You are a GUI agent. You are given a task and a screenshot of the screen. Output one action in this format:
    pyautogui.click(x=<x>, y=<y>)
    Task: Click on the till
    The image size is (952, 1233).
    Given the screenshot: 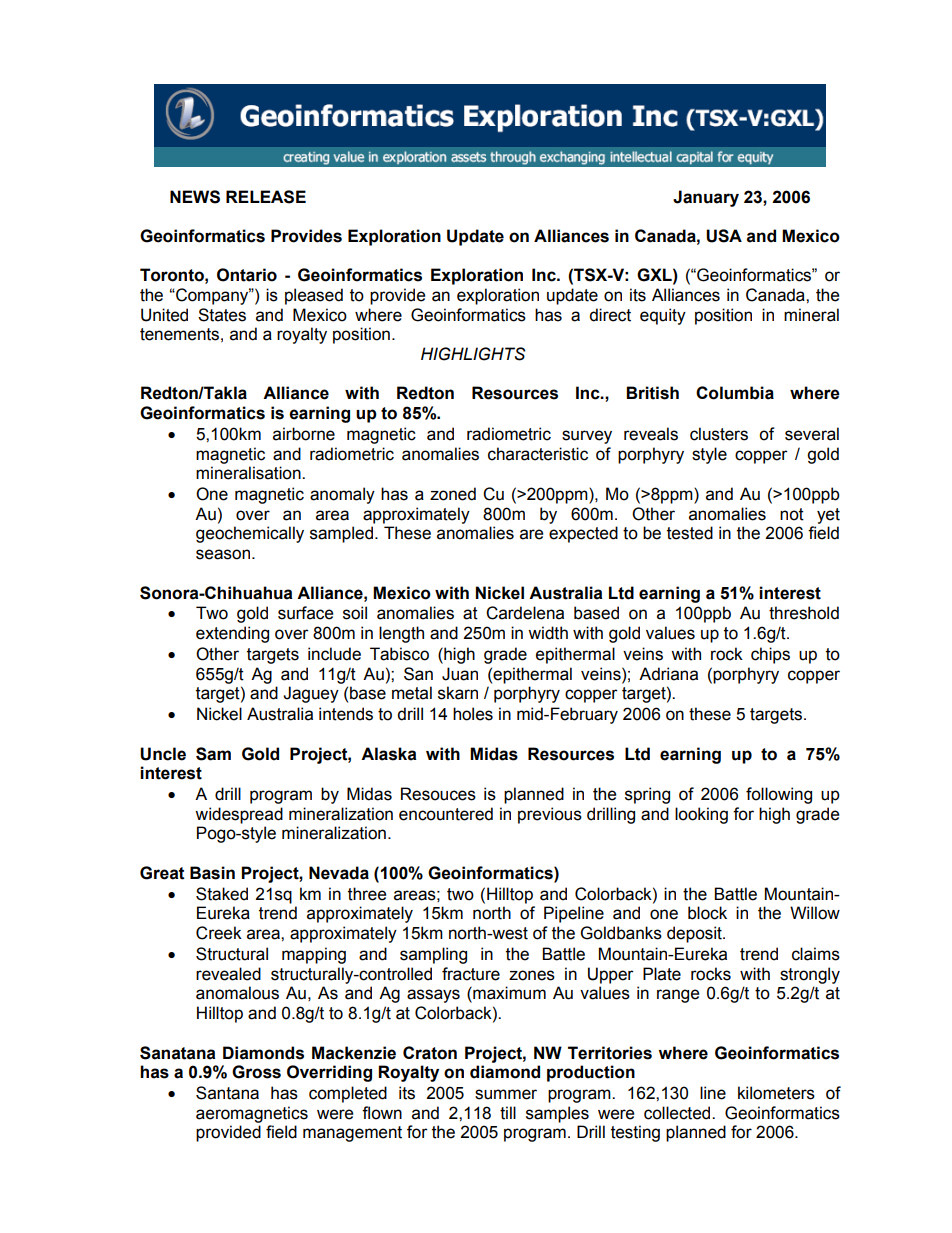 What is the action you would take?
    pyautogui.click(x=508, y=1113)
